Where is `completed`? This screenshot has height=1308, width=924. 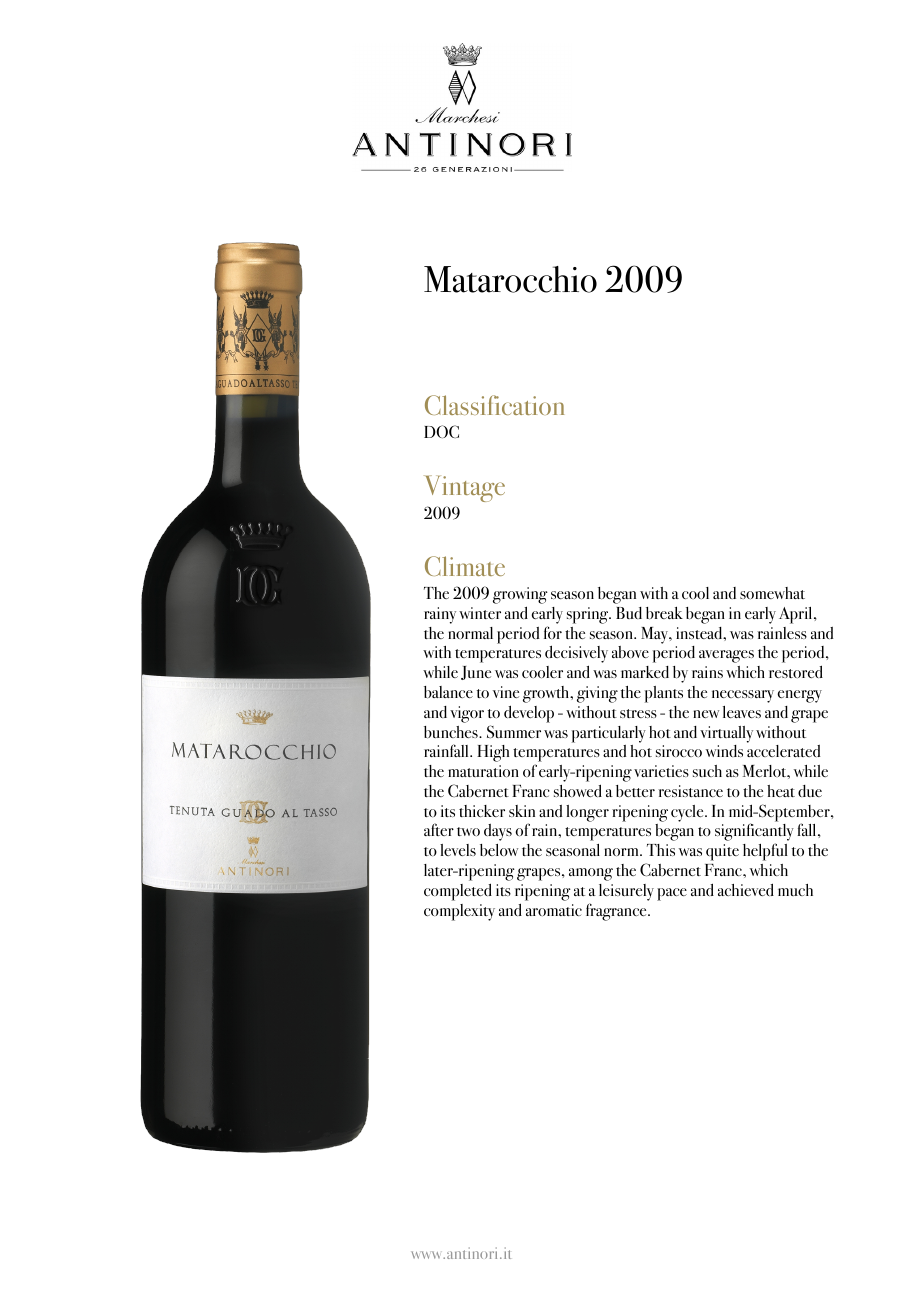
completed is located at coordinates (458, 892).
